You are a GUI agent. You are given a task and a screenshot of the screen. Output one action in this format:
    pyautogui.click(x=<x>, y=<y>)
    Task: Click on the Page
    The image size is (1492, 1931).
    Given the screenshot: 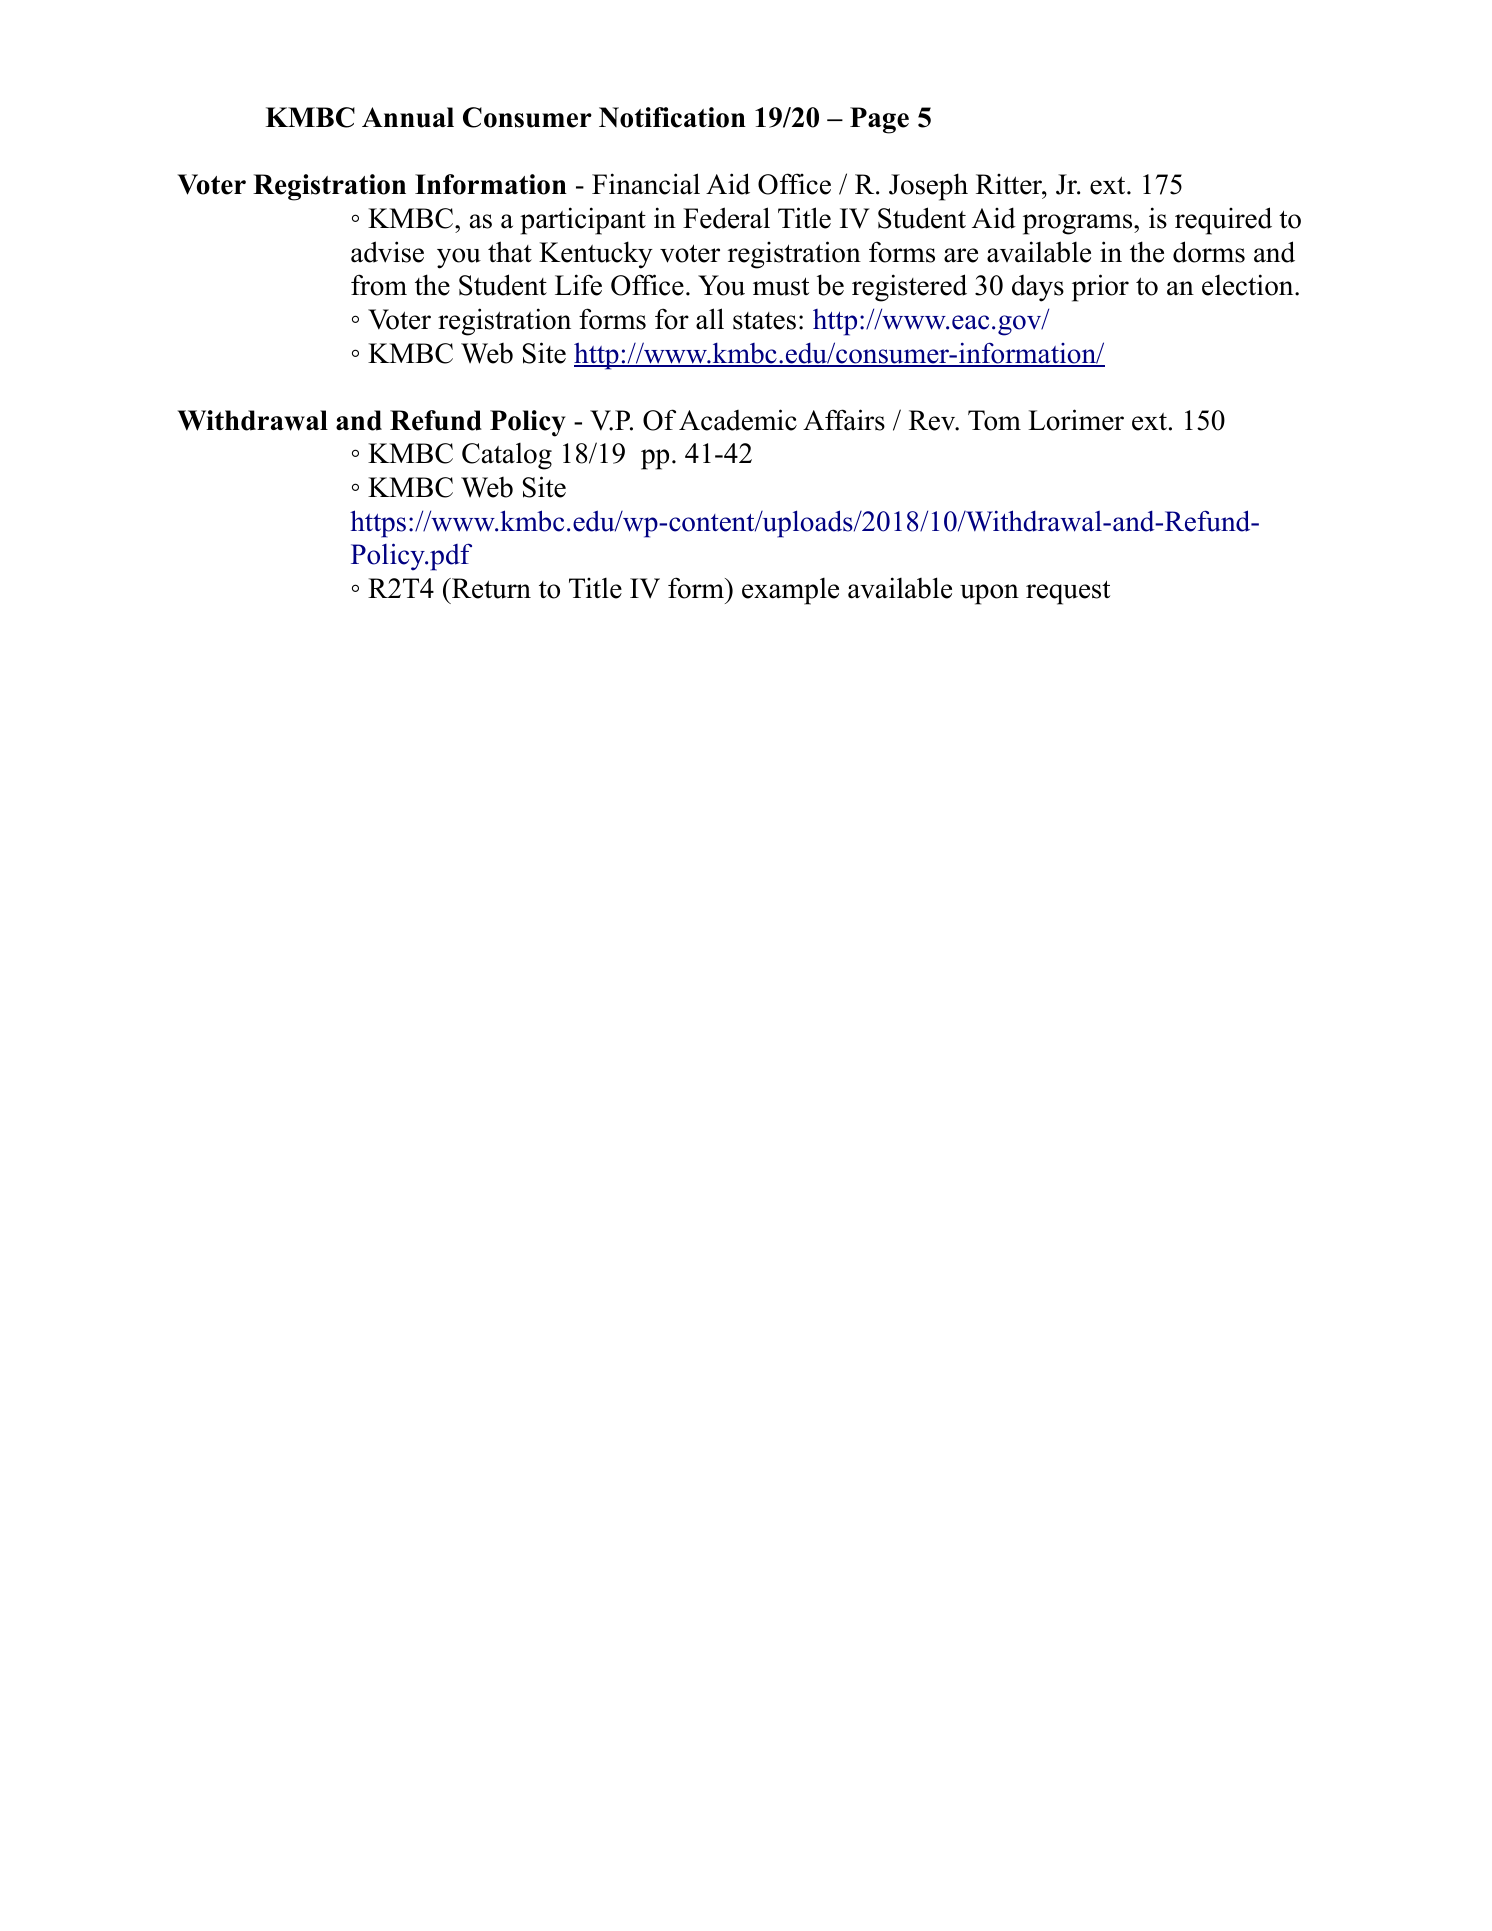 What is the action you would take?
    pyautogui.click(x=879, y=120)
